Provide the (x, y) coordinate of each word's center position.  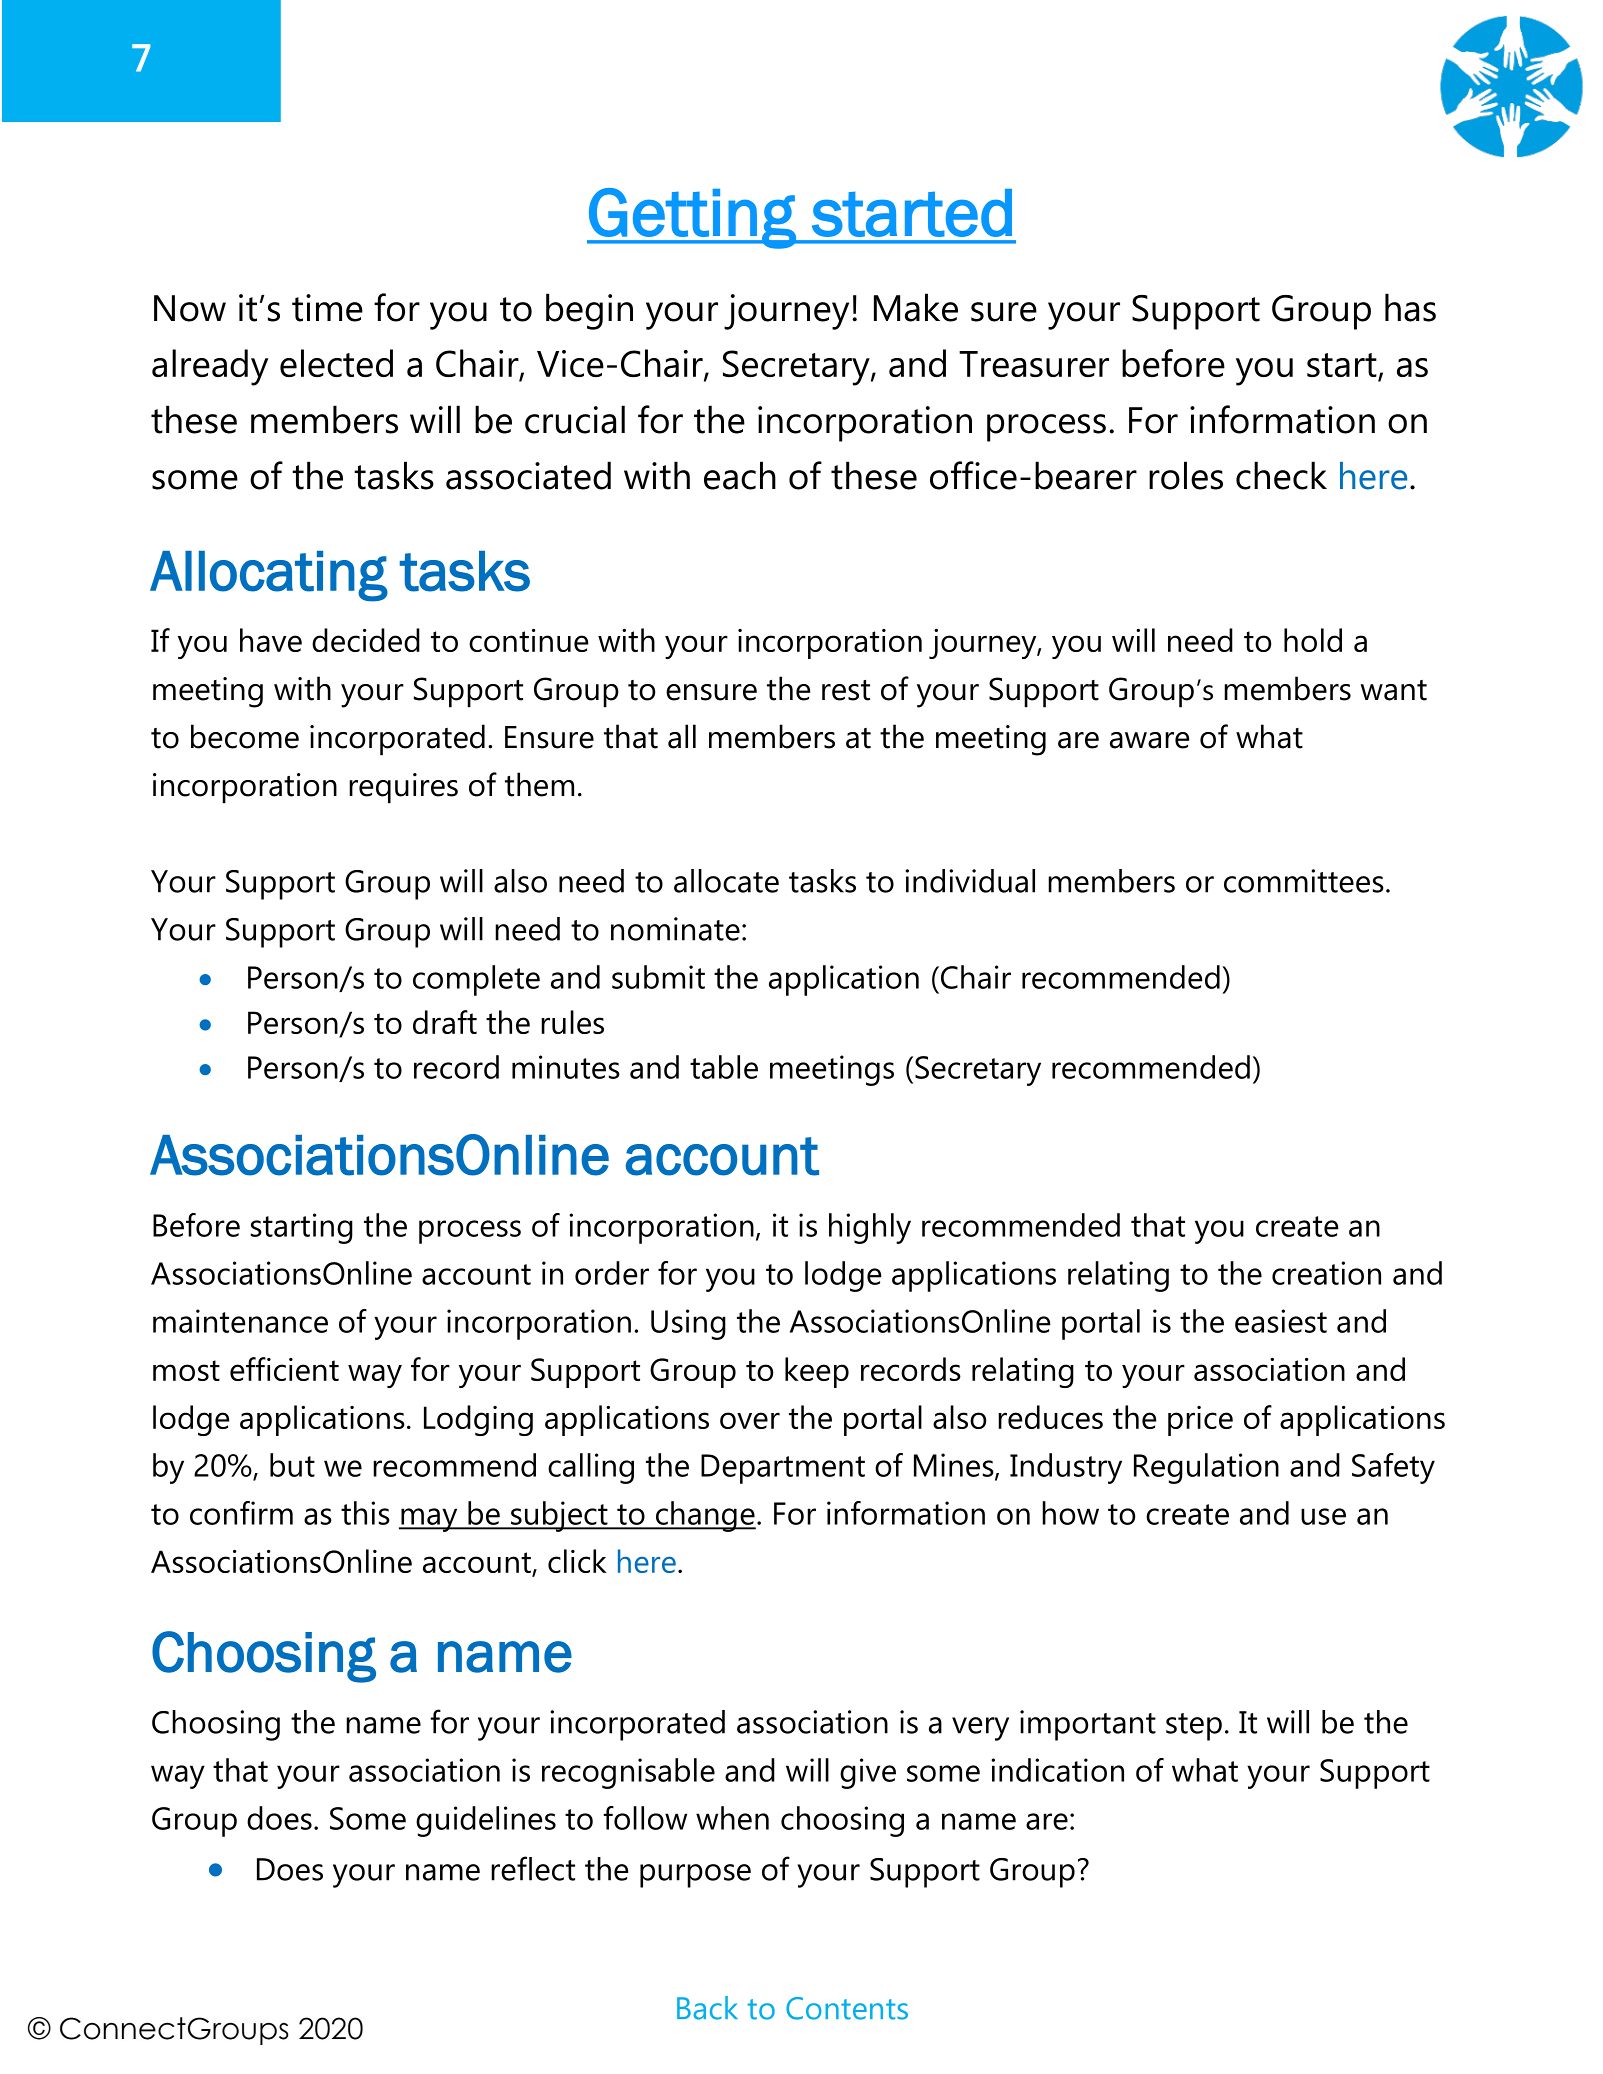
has (1410, 307)
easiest (1281, 1321)
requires (403, 788)
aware (1149, 740)
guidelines (486, 1821)
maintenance (240, 1321)
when (732, 1818)
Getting (692, 218)
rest (846, 690)
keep (817, 1372)
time (327, 308)
